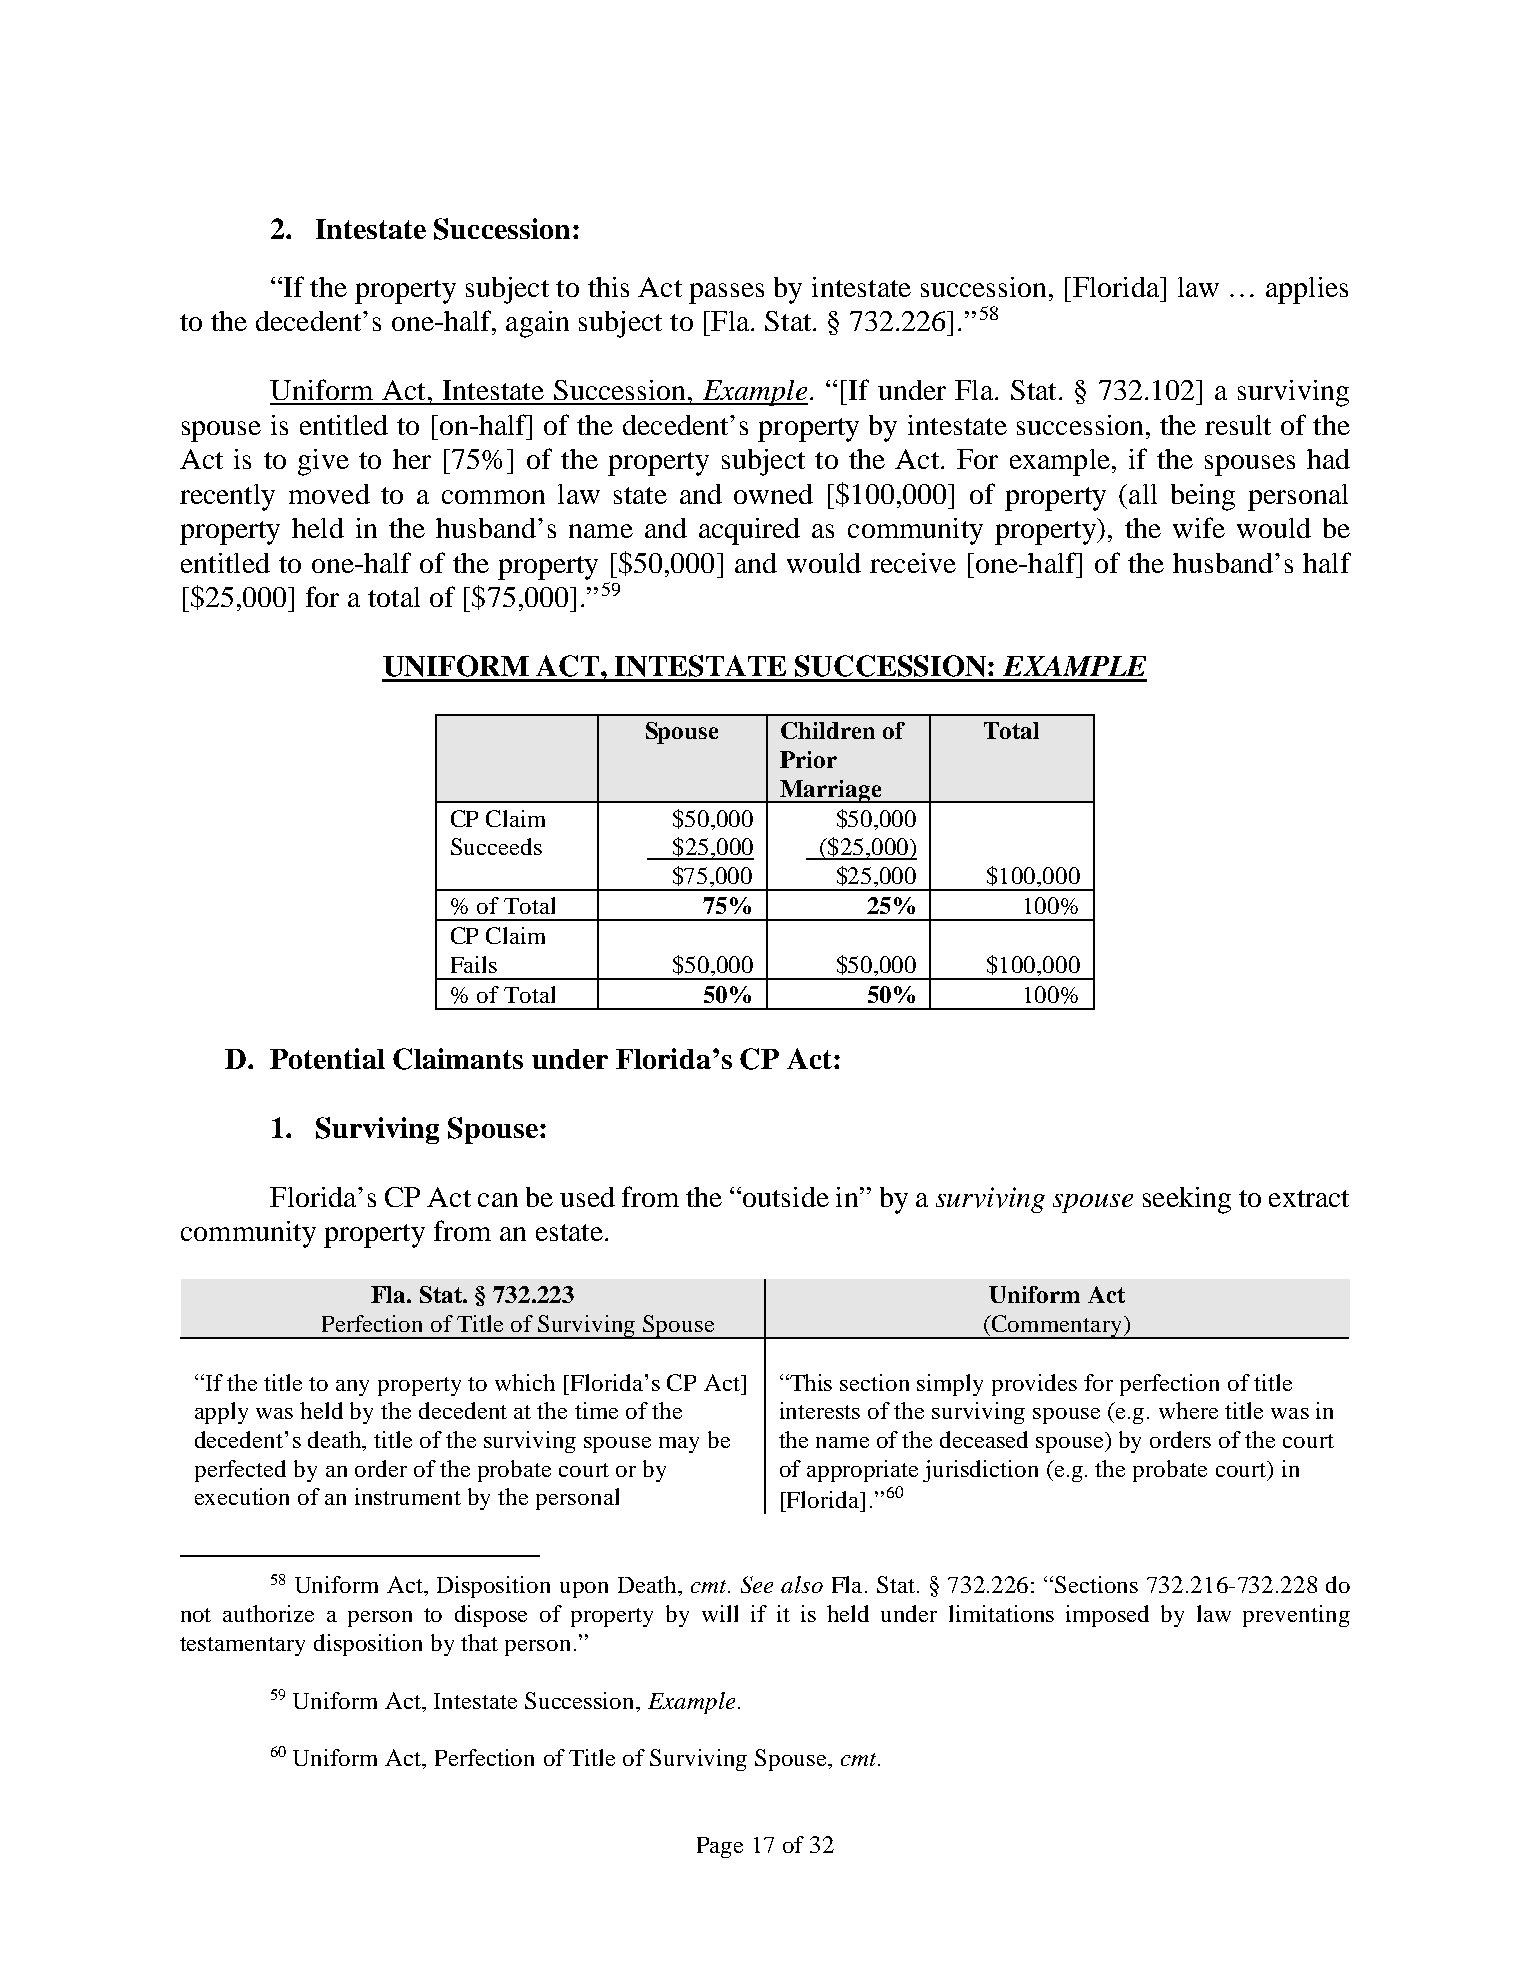  I want to click on give, so click(323, 462).
